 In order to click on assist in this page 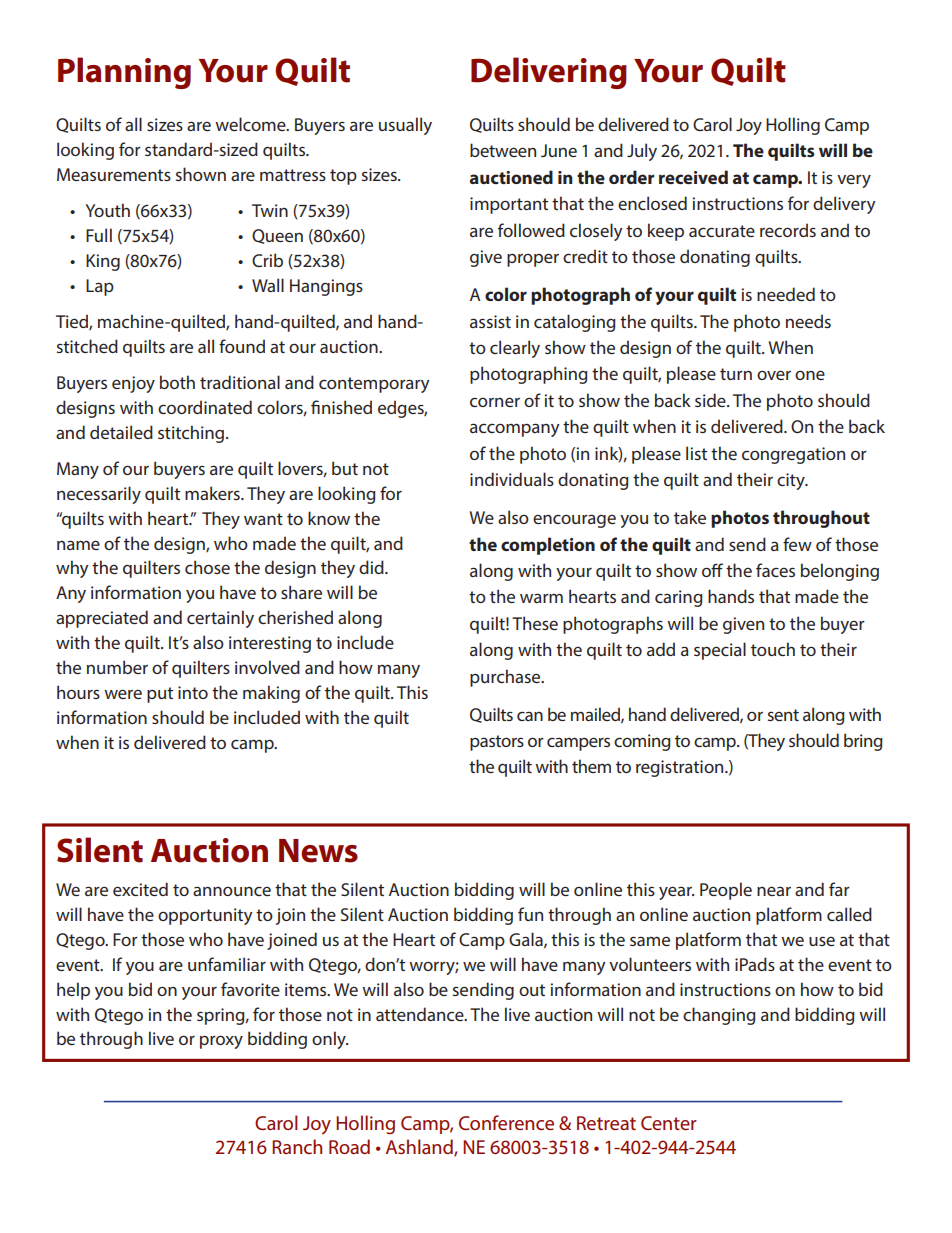, I will do `click(490, 321)`.
